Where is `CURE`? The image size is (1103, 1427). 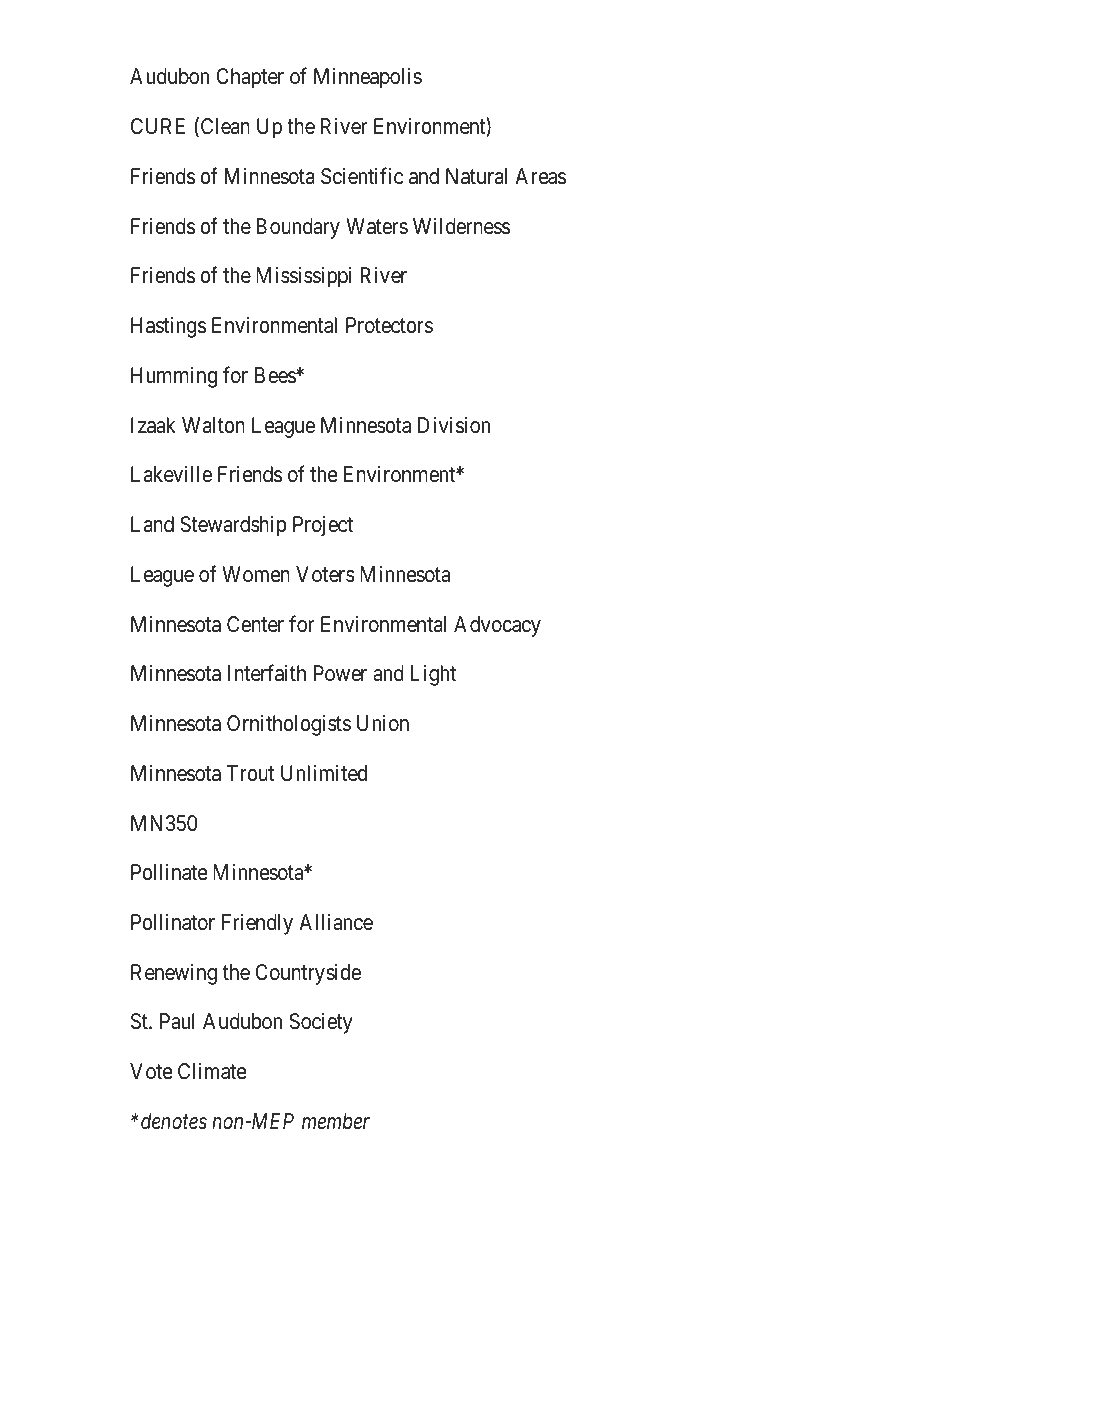
CURE is located at coordinates (158, 126).
